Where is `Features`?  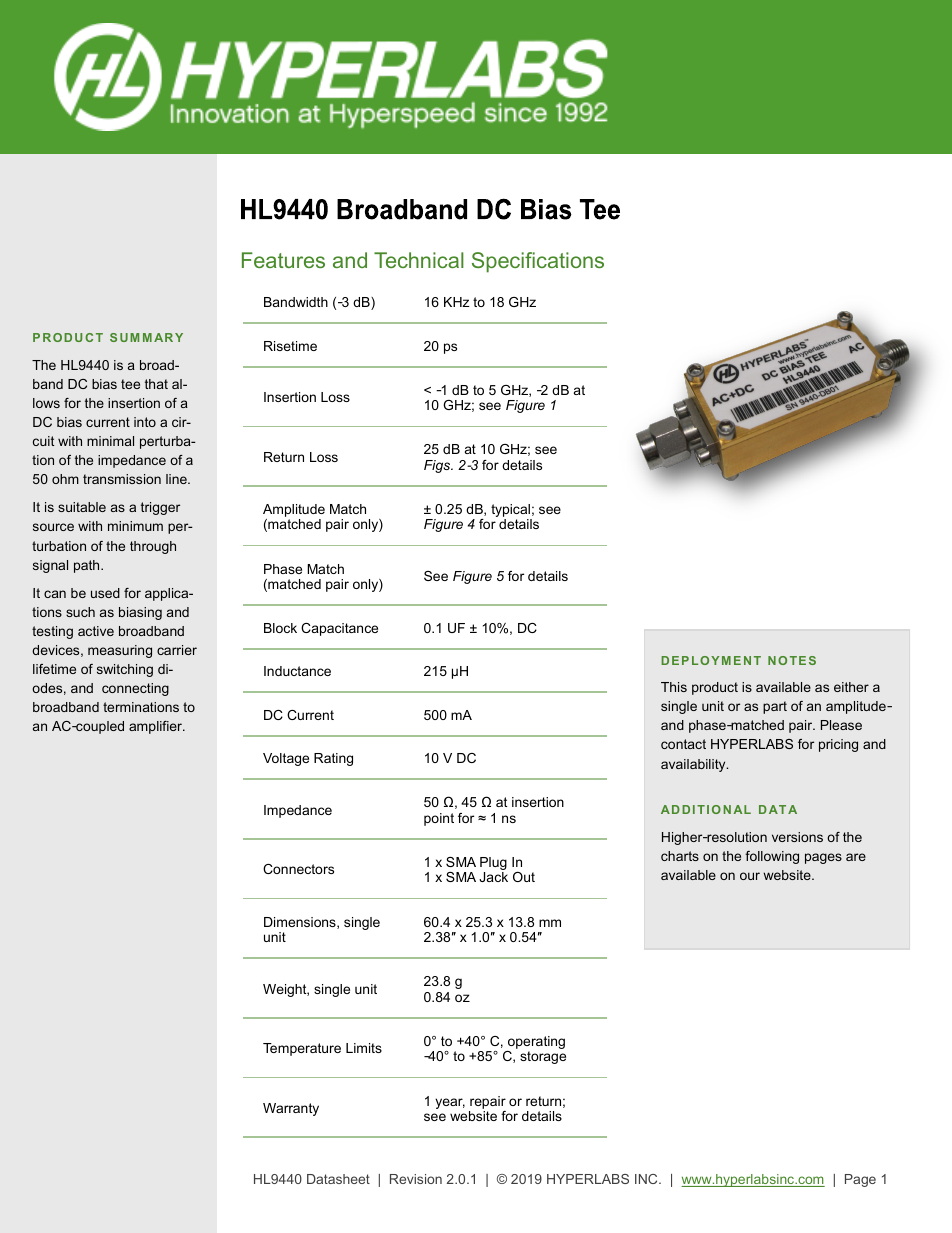
Features is located at coordinates (283, 260).
